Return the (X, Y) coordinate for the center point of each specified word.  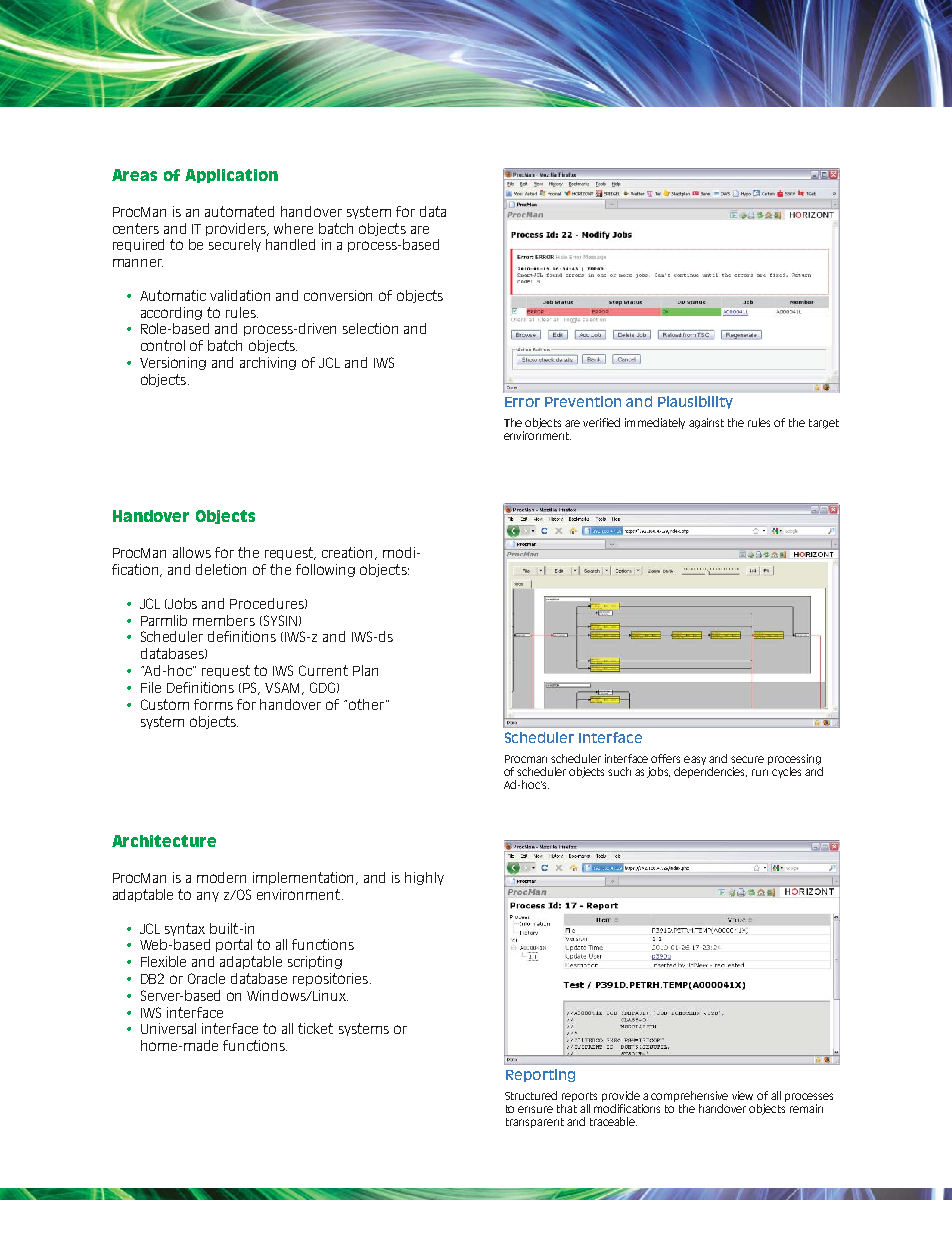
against (706, 423)
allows (192, 552)
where (293, 228)
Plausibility (695, 402)
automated (239, 211)
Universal (168, 1028)
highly (424, 878)
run (760, 772)
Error (522, 402)
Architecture (164, 841)
